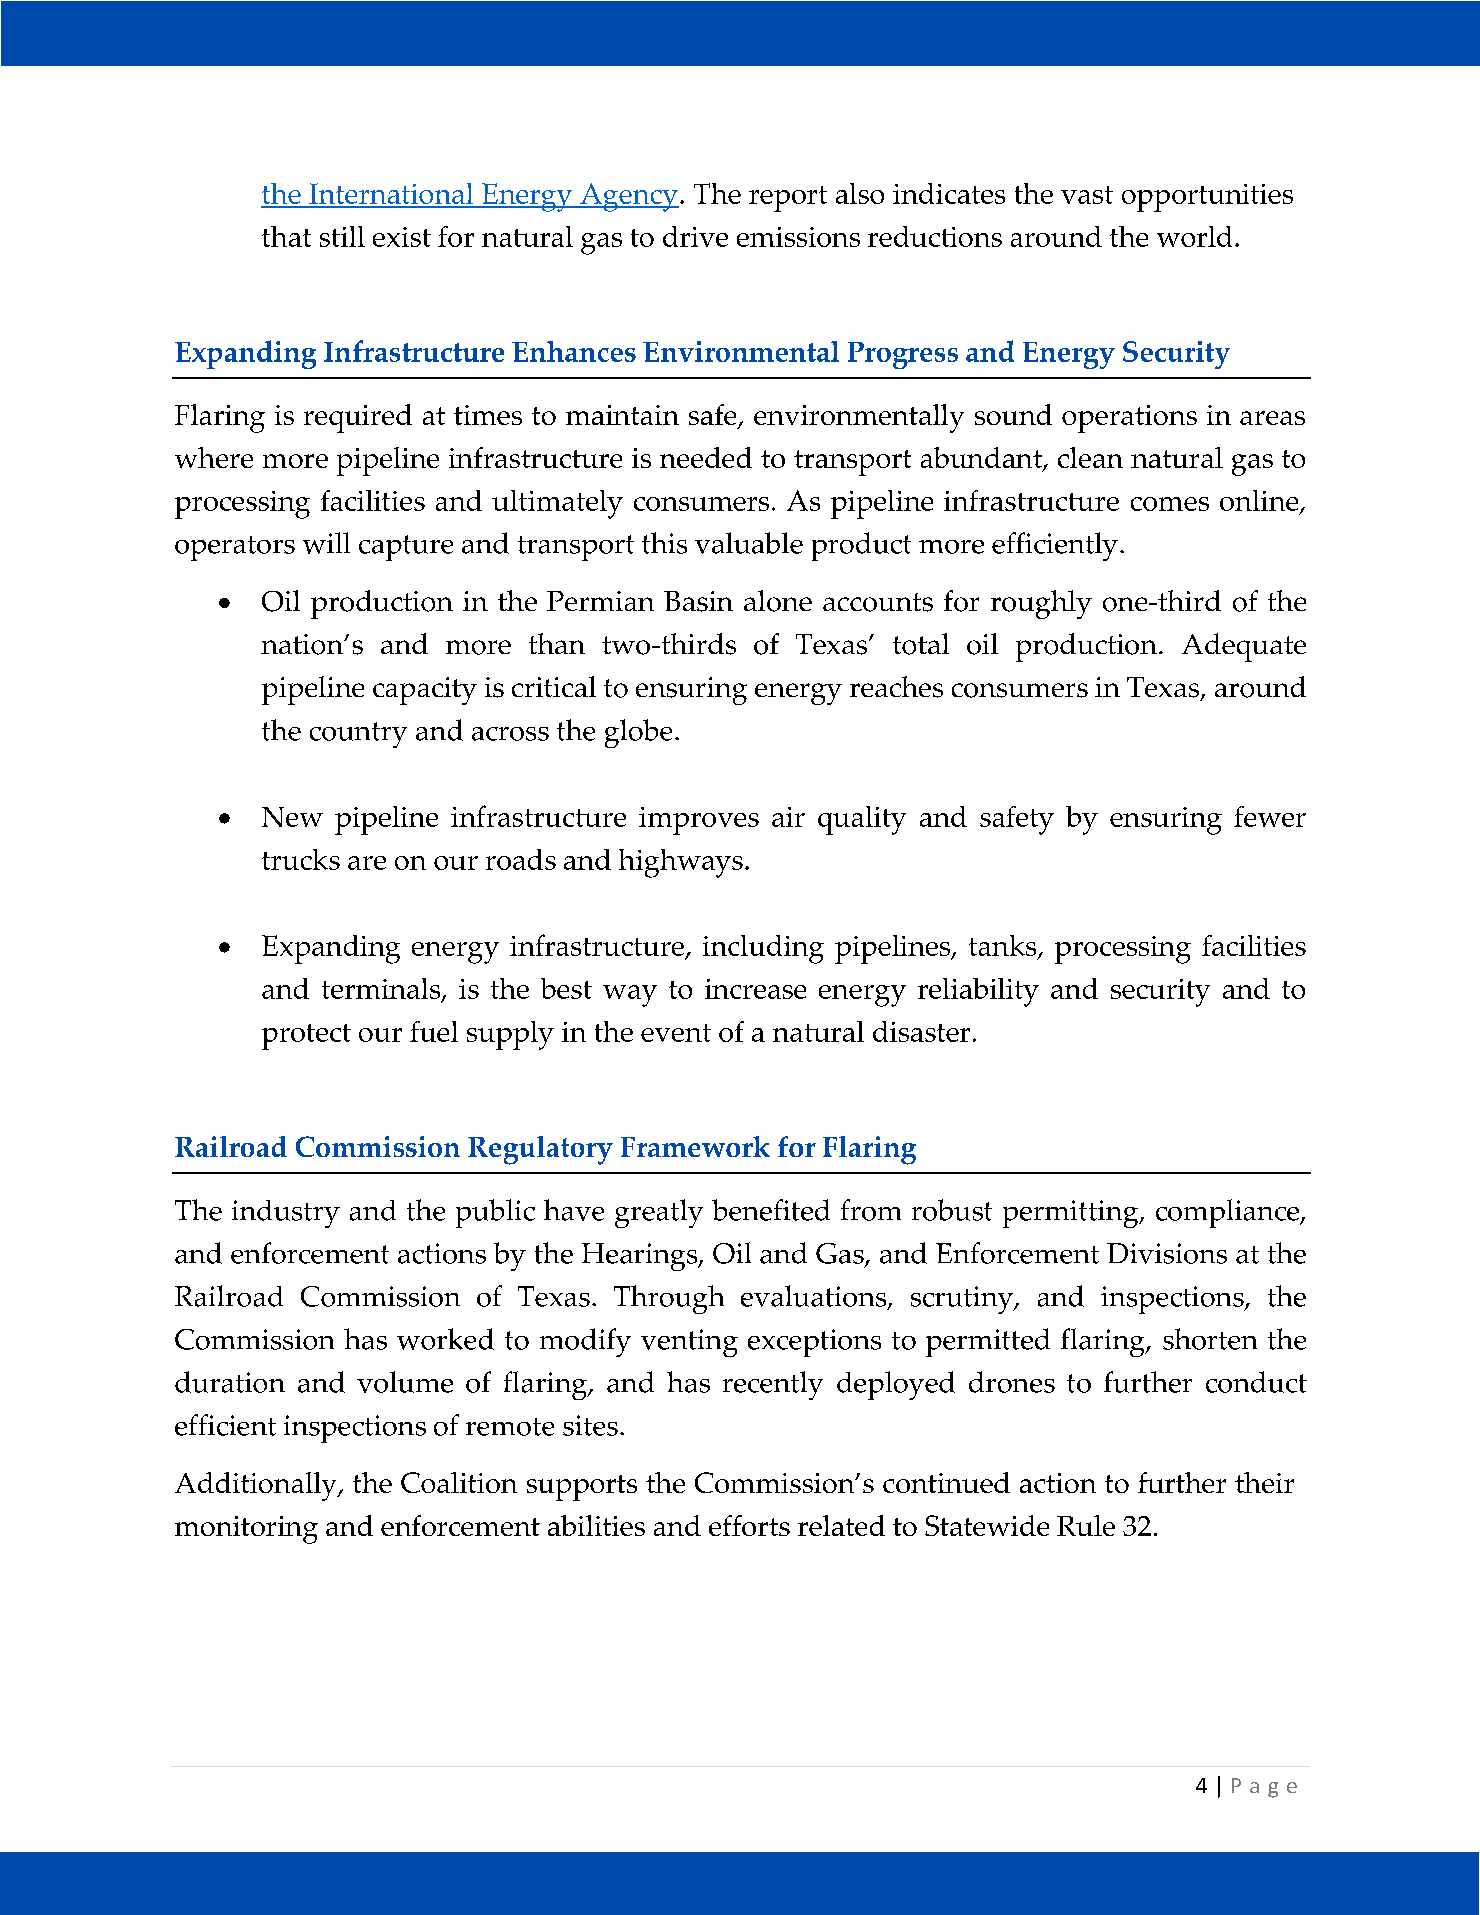 Image resolution: width=1480 pixels, height=1915 pixels. Describe the element at coordinates (749, 1525) in the screenshot. I see `efforts` at that location.
